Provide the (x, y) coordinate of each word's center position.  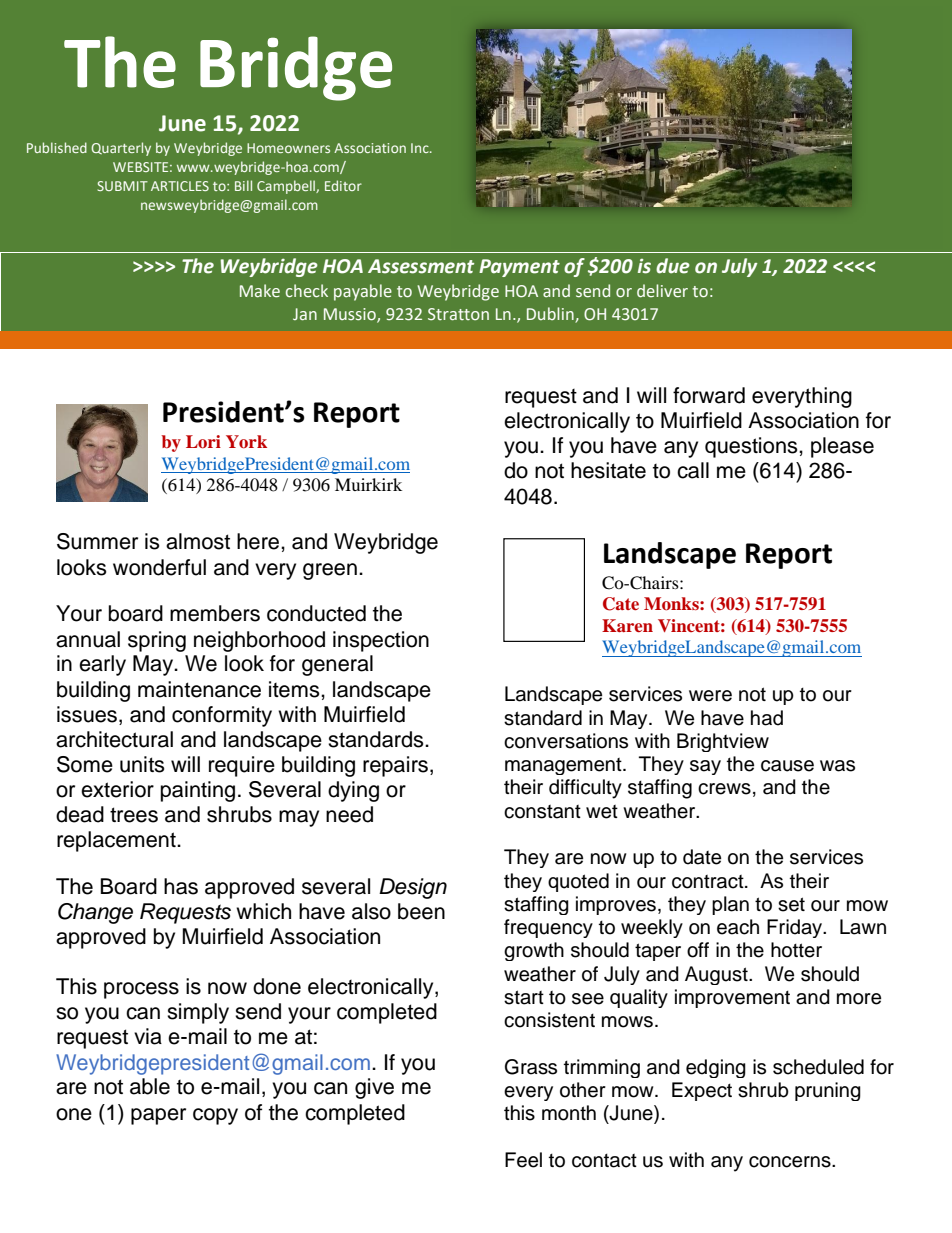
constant (542, 812)
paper (158, 1116)
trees (134, 815)
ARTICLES (180, 186)
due (673, 266)
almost (198, 541)
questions (752, 447)
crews (724, 789)
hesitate (608, 470)
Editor (343, 185)
